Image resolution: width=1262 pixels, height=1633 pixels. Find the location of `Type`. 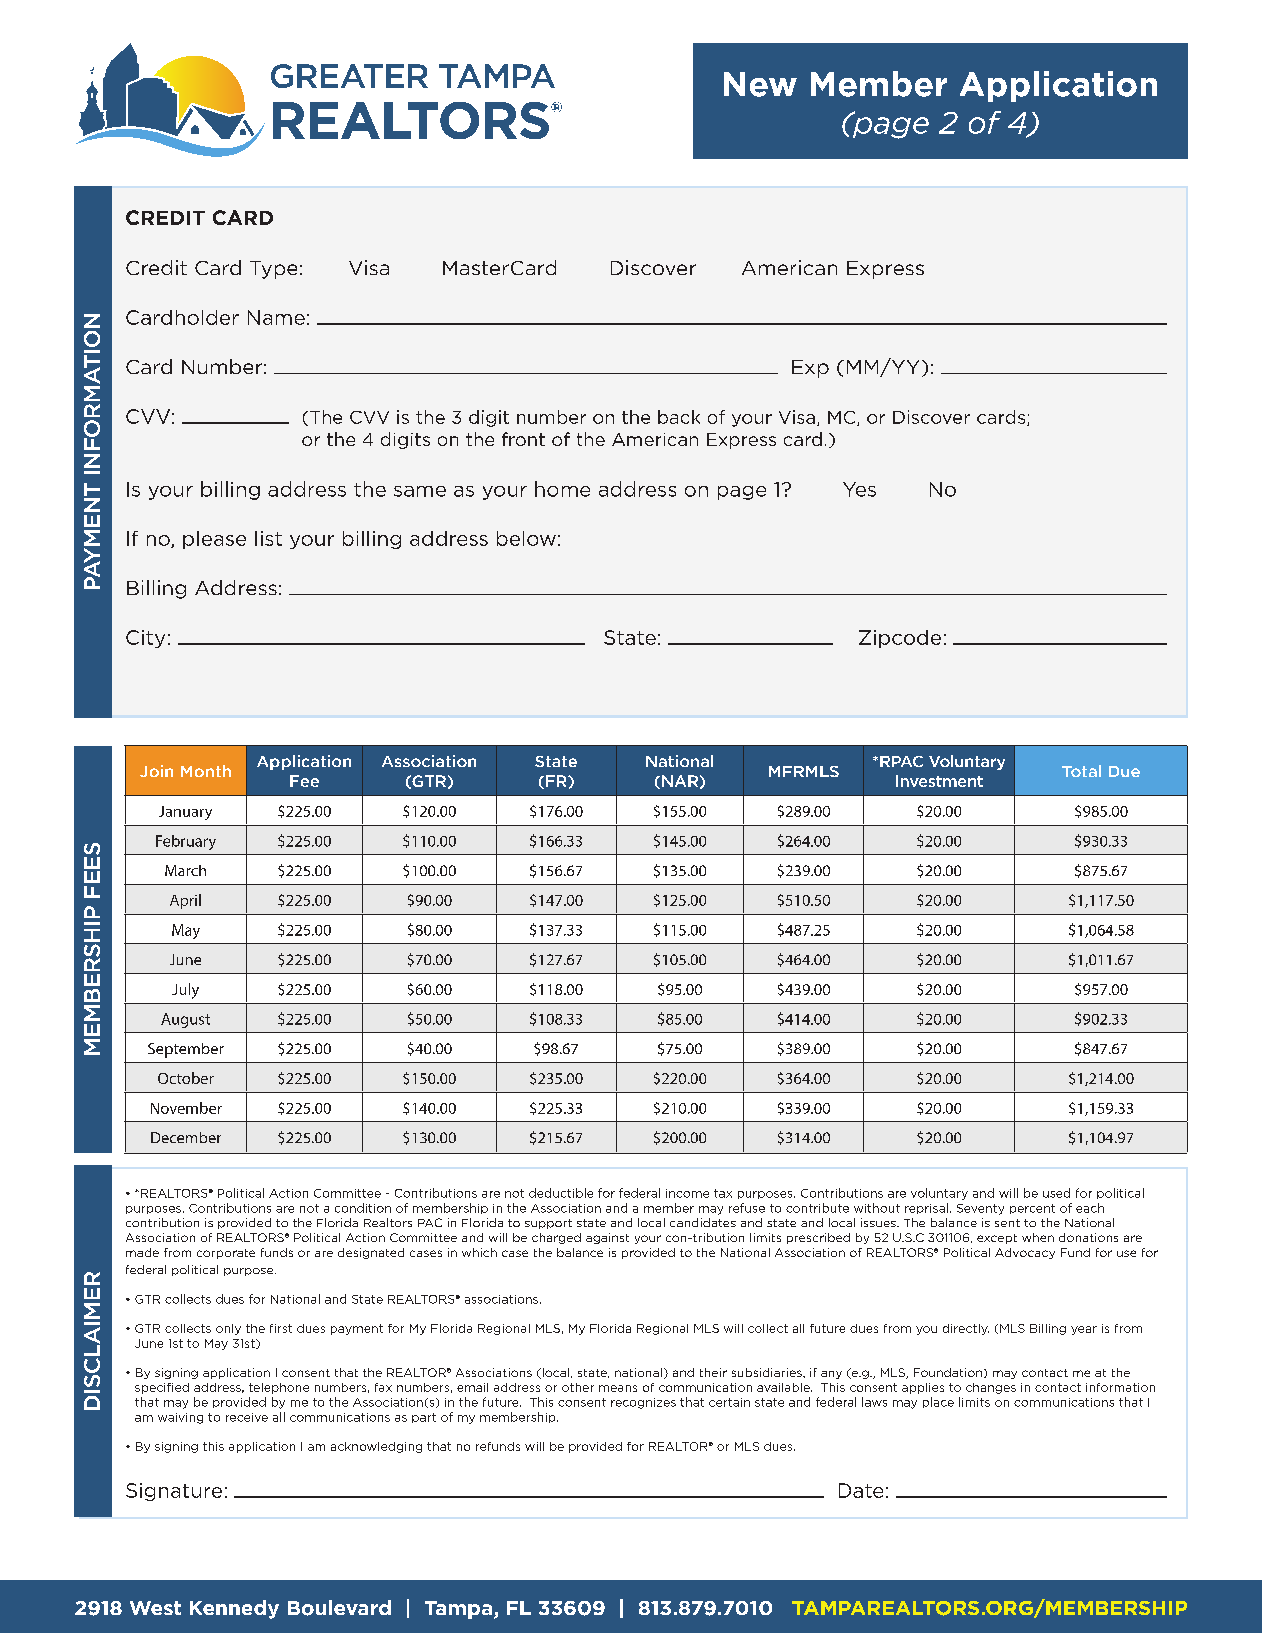

Type is located at coordinates (273, 270).
